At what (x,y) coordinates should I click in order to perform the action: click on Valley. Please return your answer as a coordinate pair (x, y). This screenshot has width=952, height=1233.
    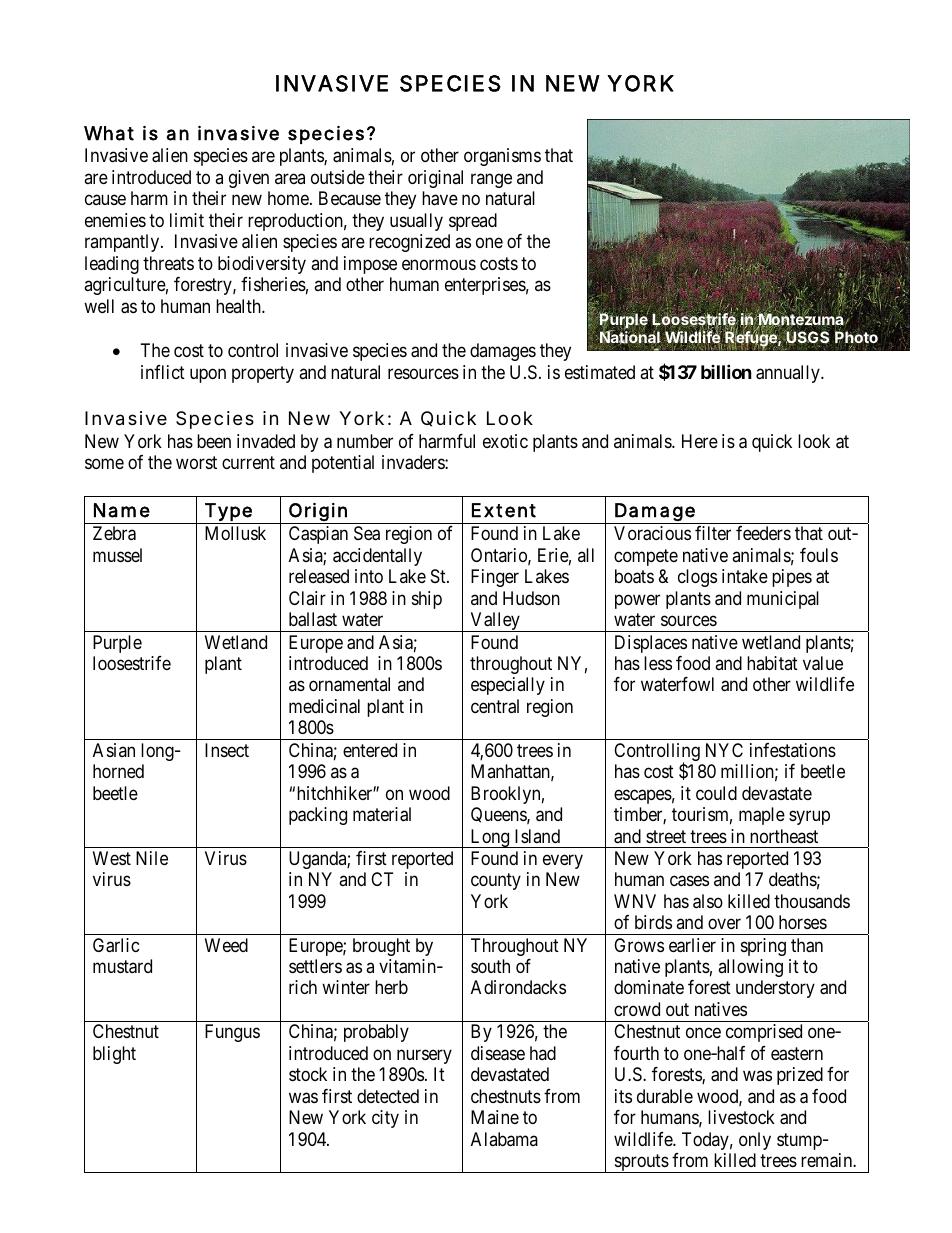
    Looking at the image, I should click on (495, 622).
